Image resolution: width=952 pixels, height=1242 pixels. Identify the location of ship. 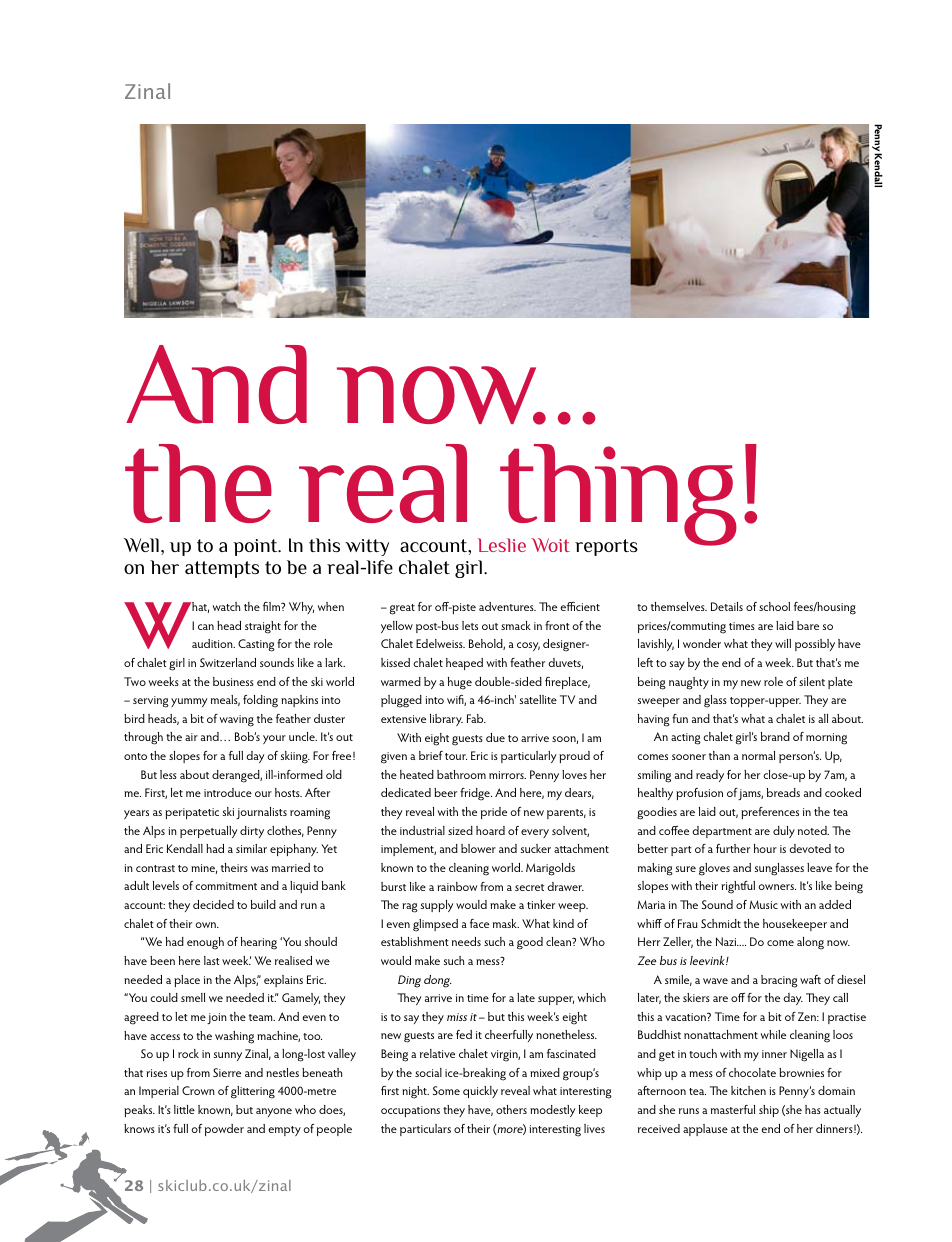
(769, 1111).
